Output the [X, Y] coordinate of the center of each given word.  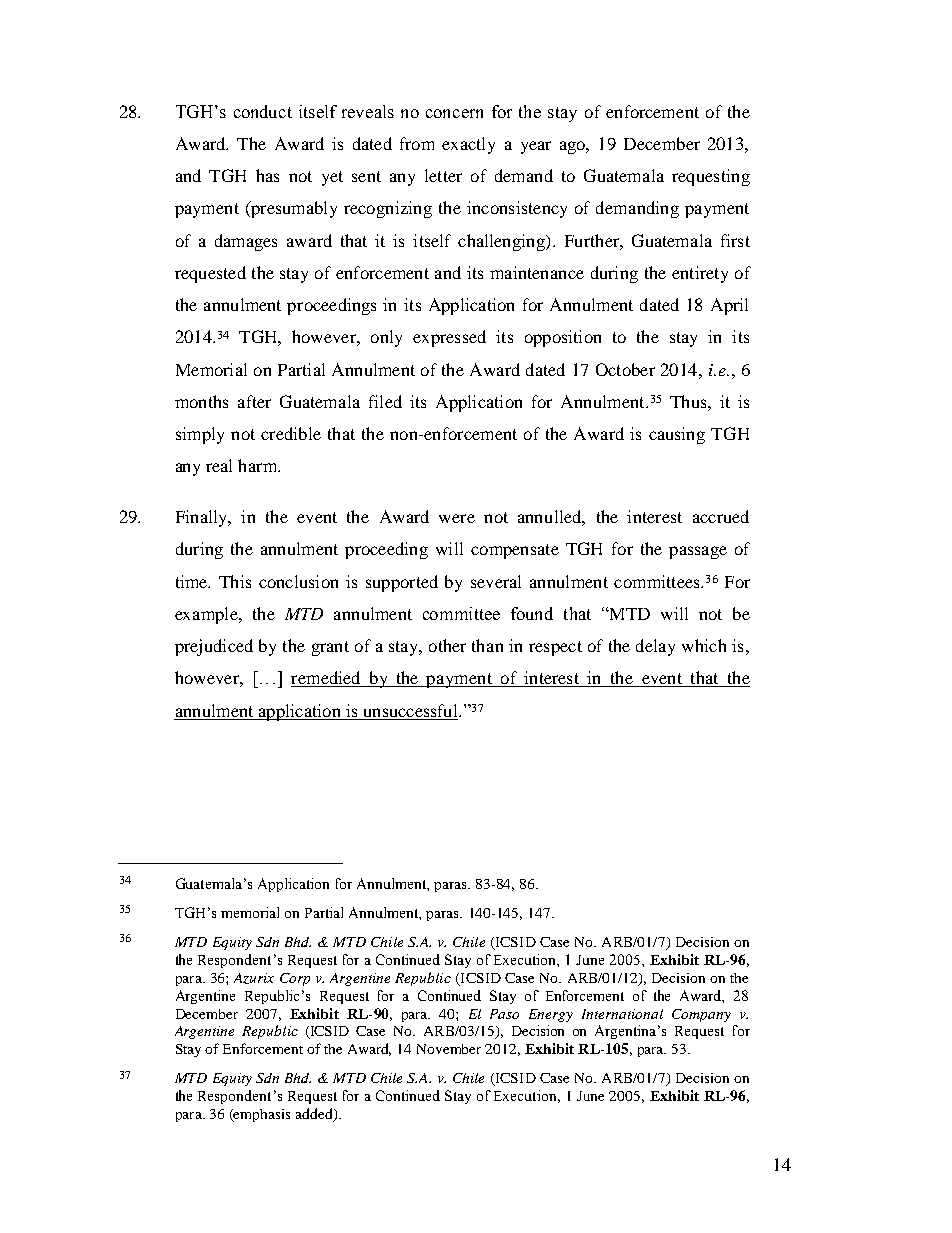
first [735, 240]
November [449, 1049]
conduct [263, 111]
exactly [468, 145]
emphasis [261, 1115]
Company [701, 1015]
